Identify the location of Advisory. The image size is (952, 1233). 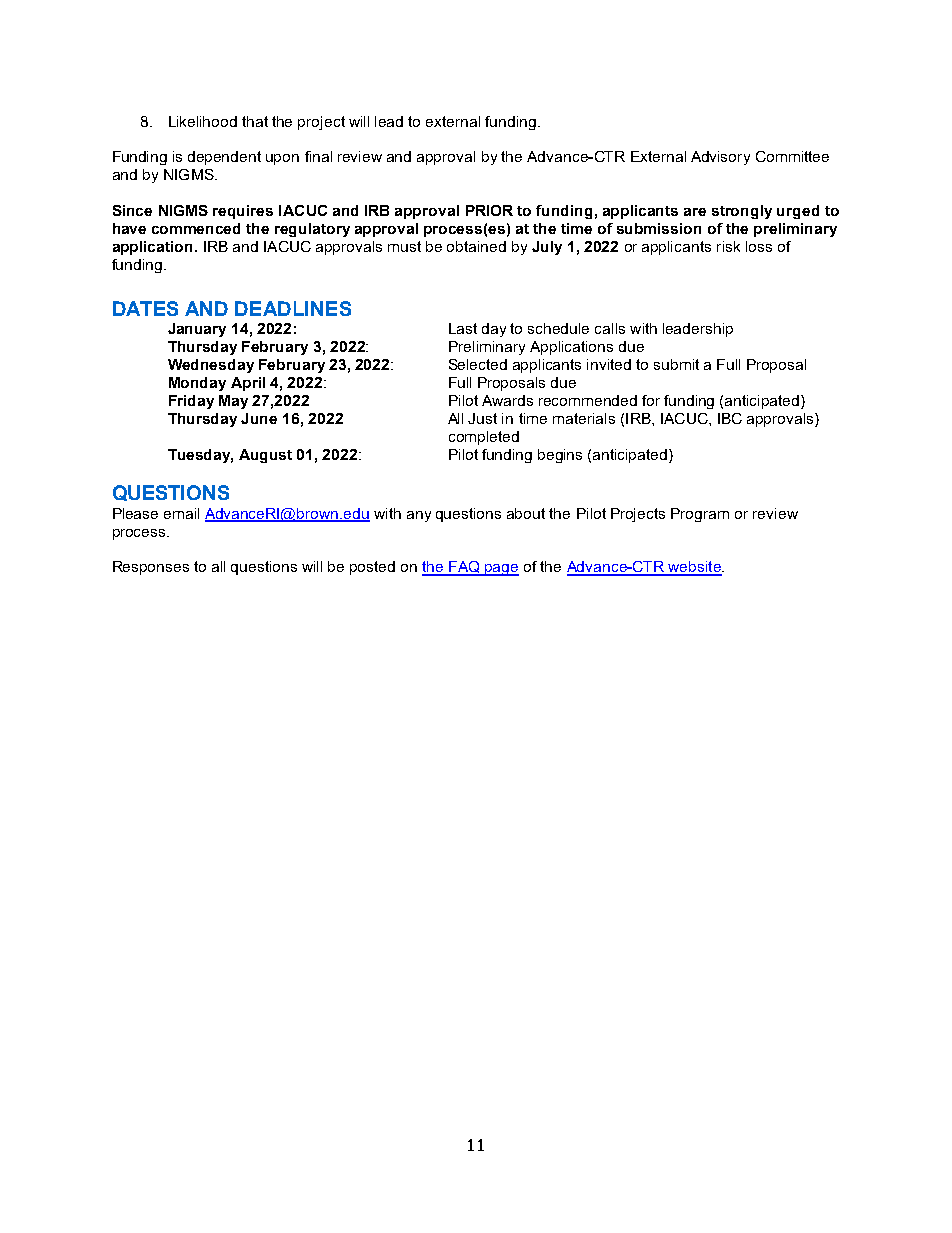
(720, 158).
